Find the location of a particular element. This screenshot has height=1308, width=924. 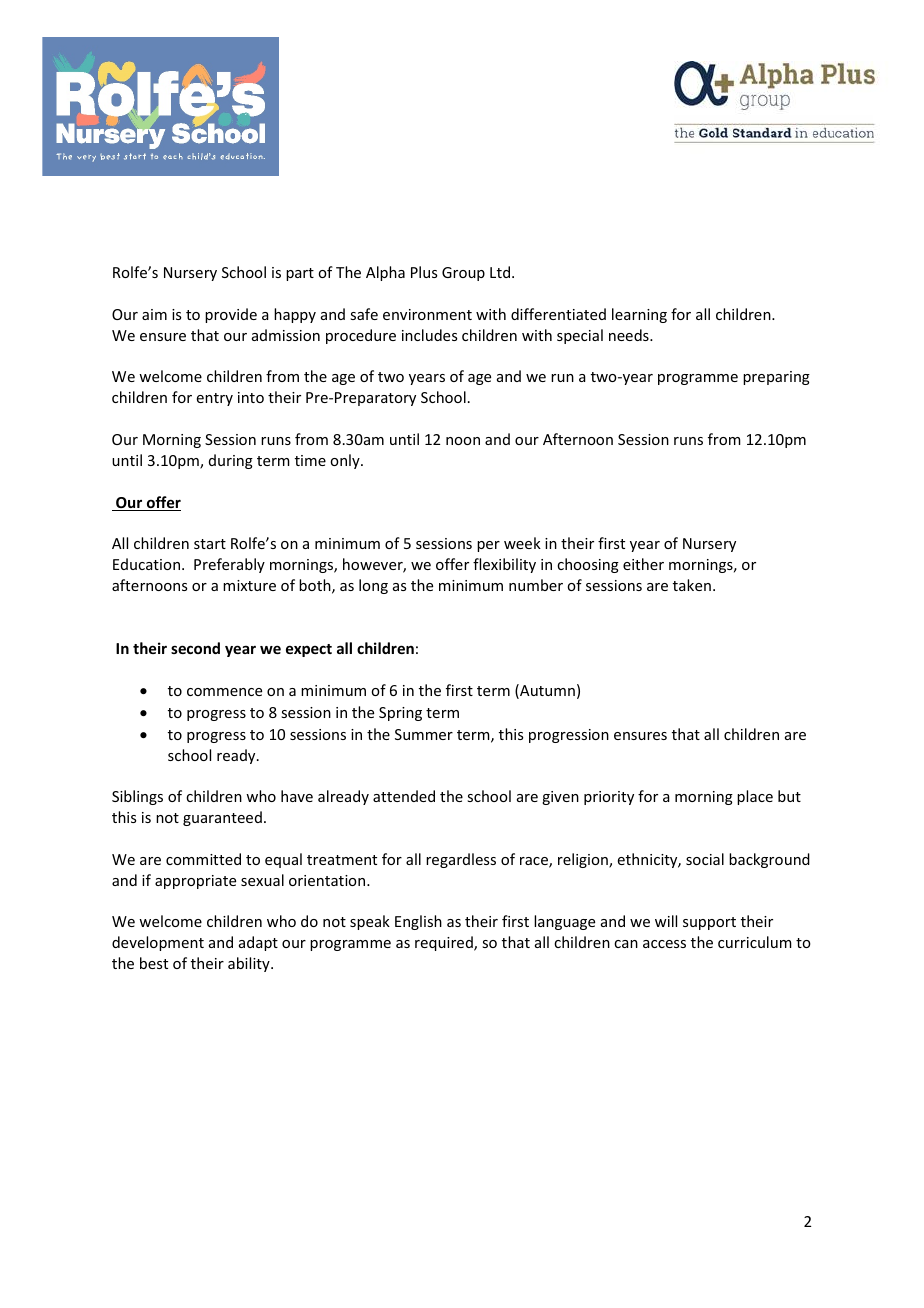

support is located at coordinates (709, 923).
